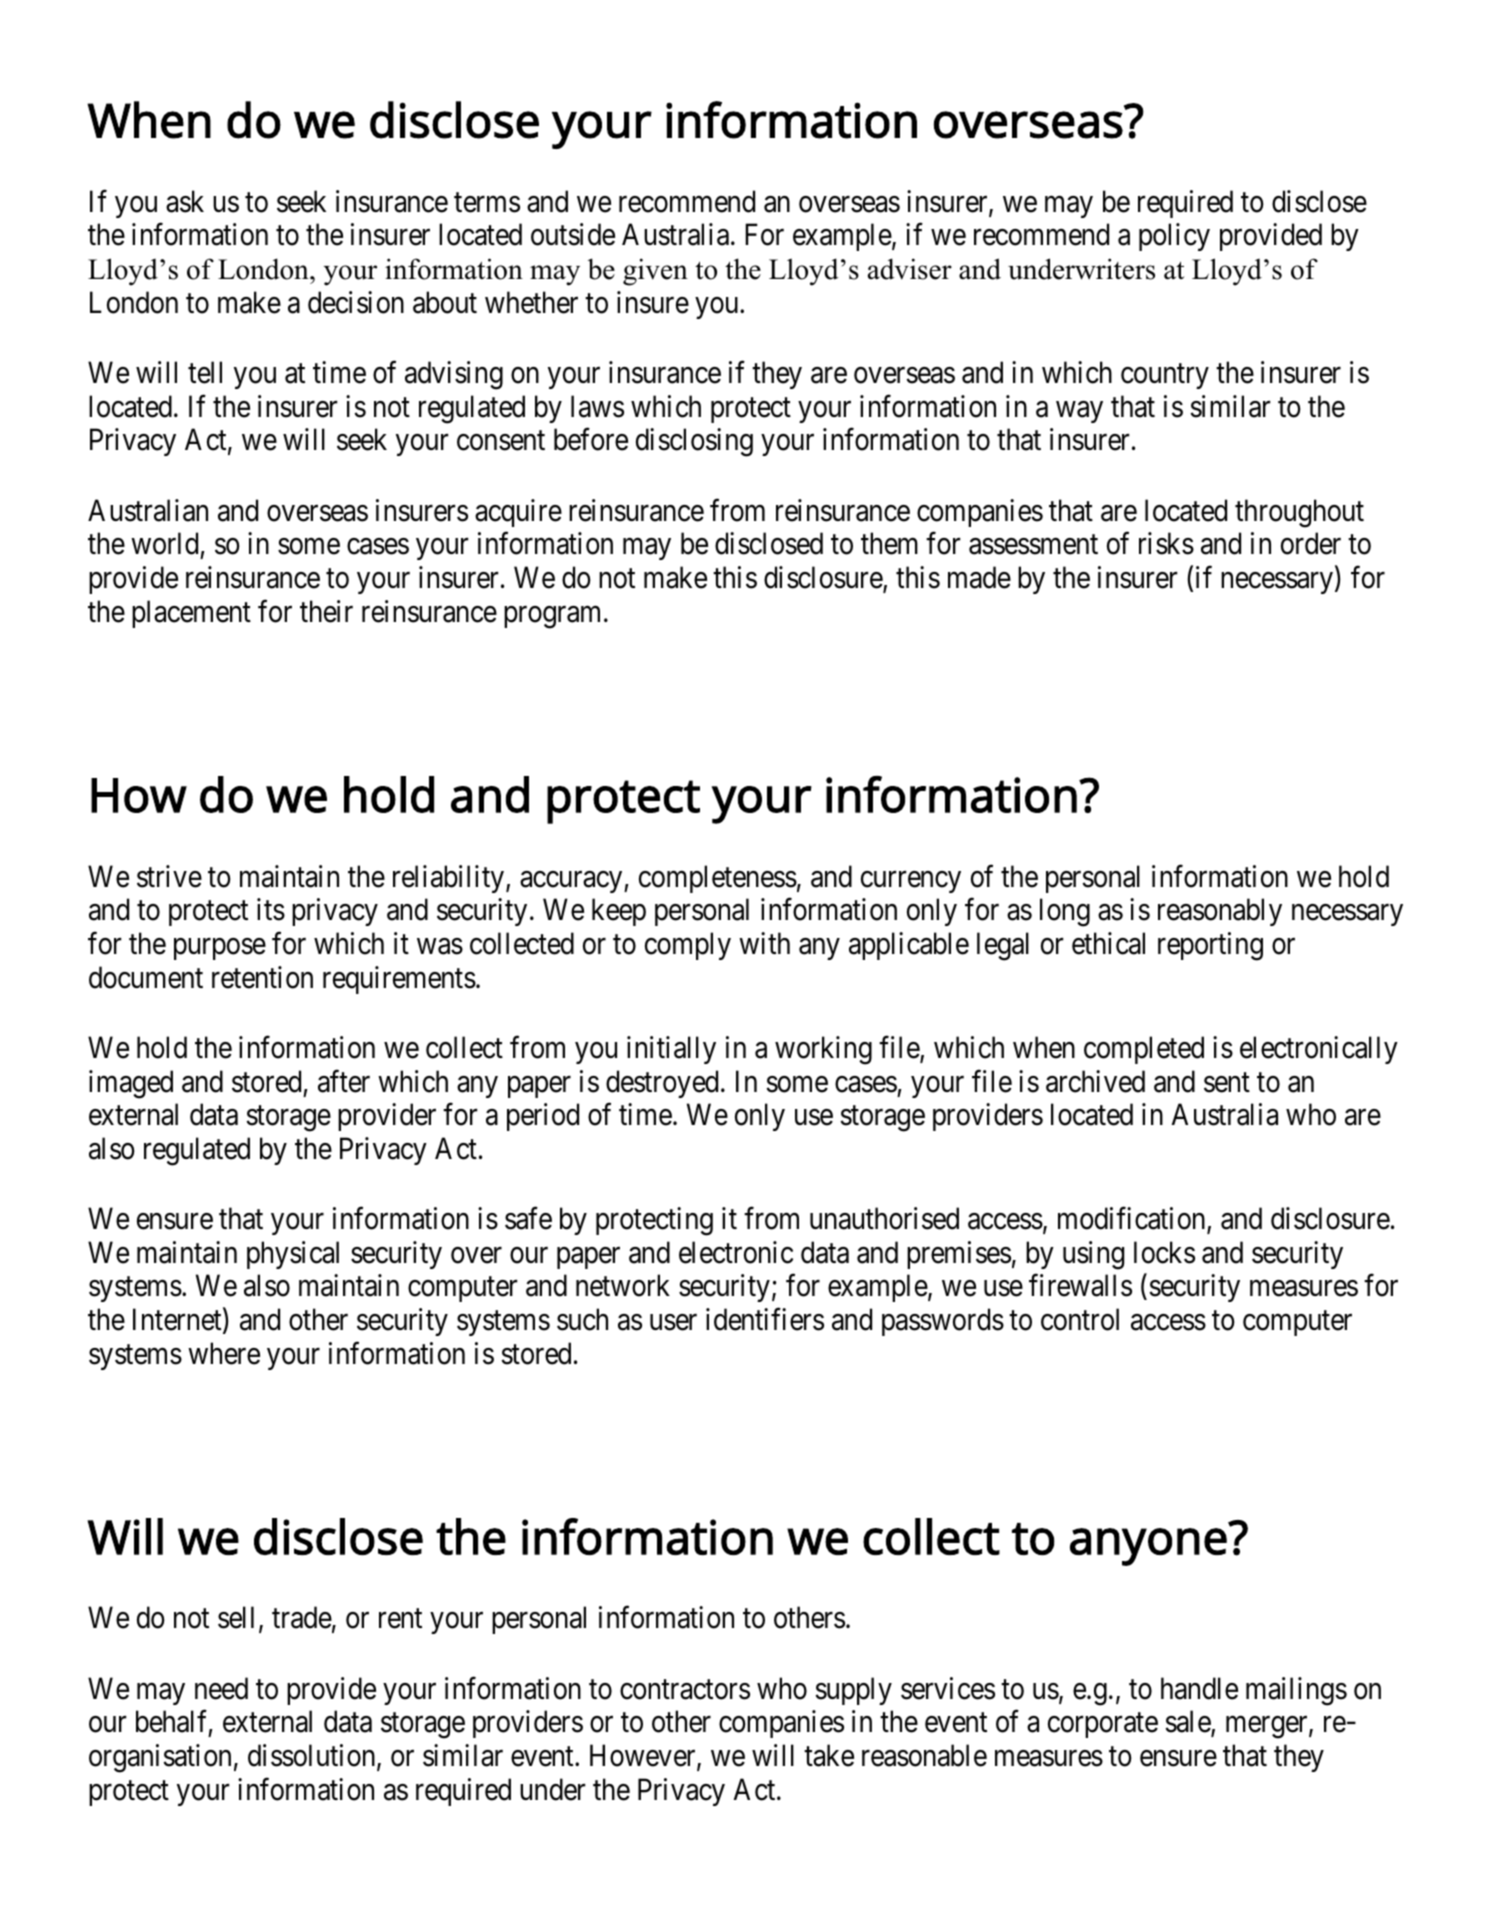 The width and height of the screenshot is (1493, 1932). Describe the element at coordinates (655, 272) in the screenshot. I see `given` at that location.
